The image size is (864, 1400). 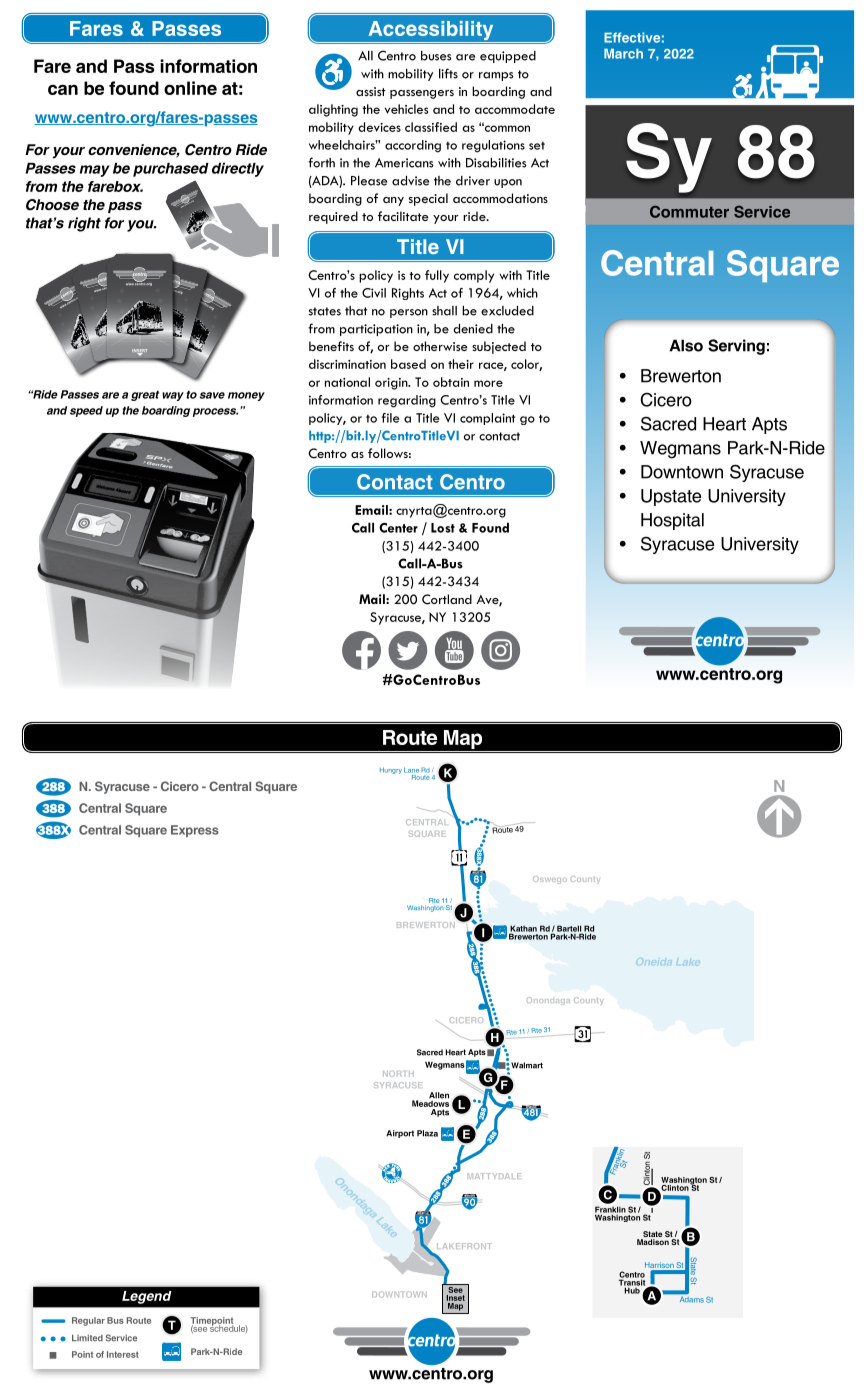 What do you see at coordinates (190, 88) in the screenshot?
I see `online` at bounding box center [190, 88].
